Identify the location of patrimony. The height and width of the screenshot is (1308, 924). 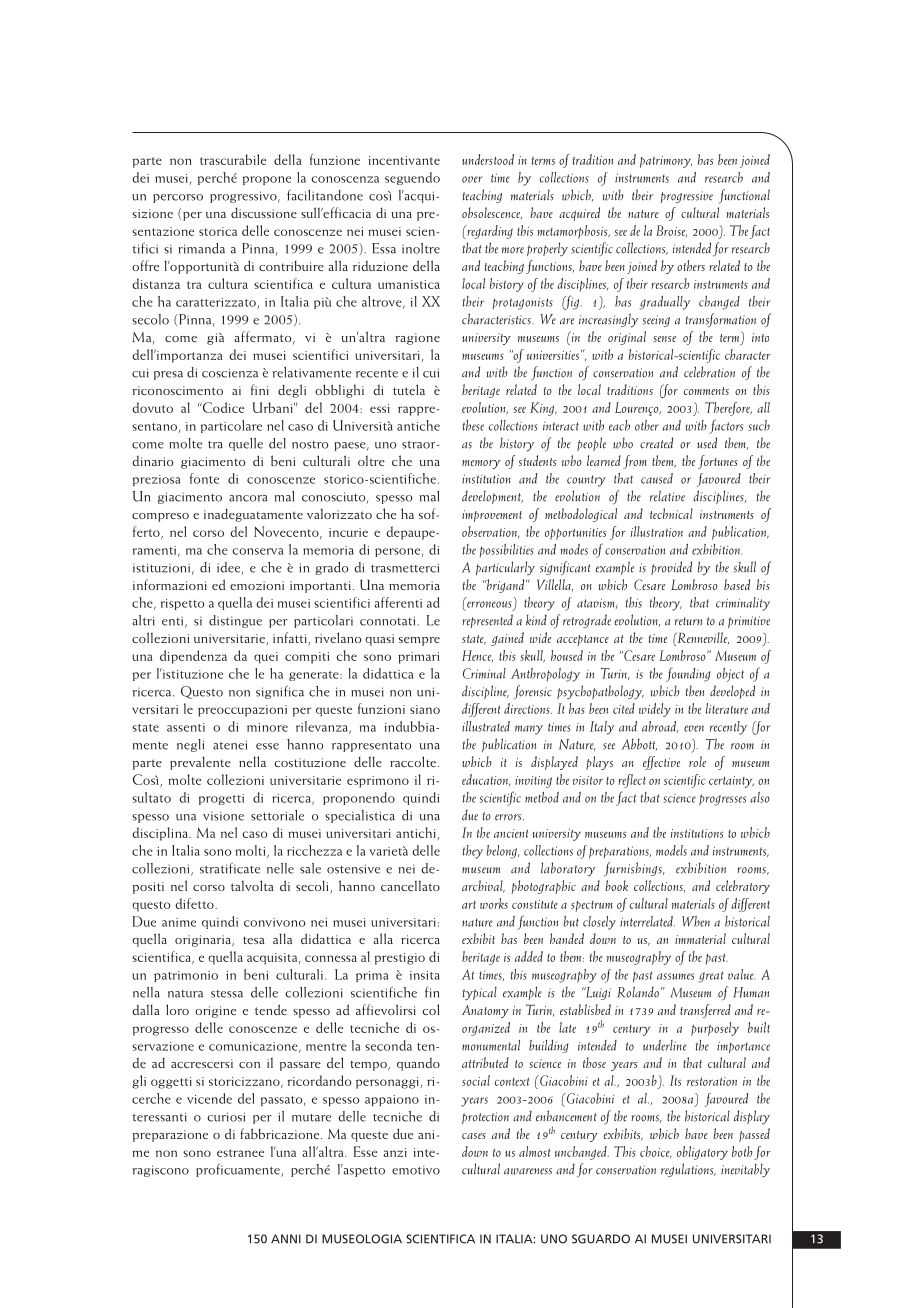
(666, 162).
